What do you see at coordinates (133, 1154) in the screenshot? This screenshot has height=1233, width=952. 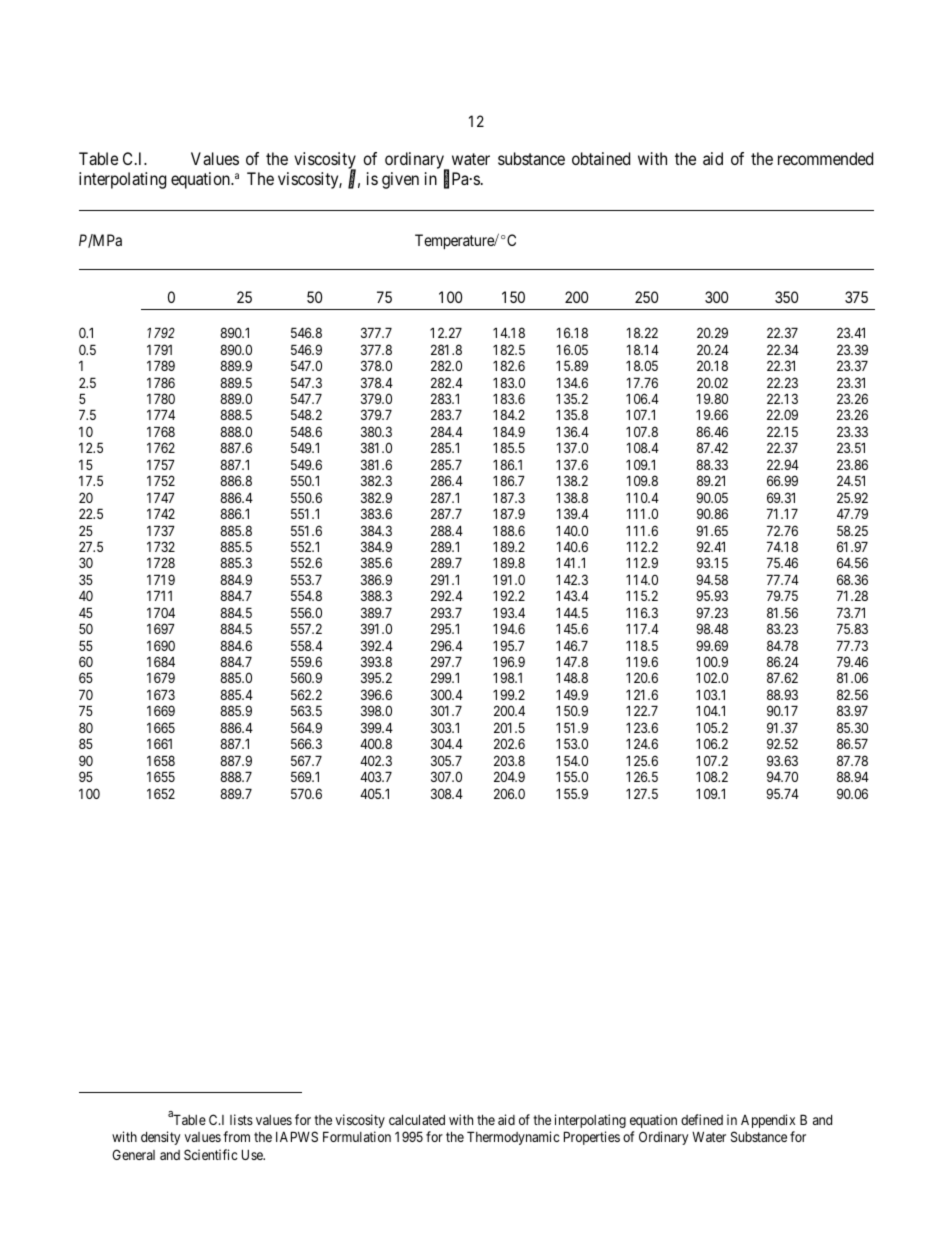 I see `General` at bounding box center [133, 1154].
